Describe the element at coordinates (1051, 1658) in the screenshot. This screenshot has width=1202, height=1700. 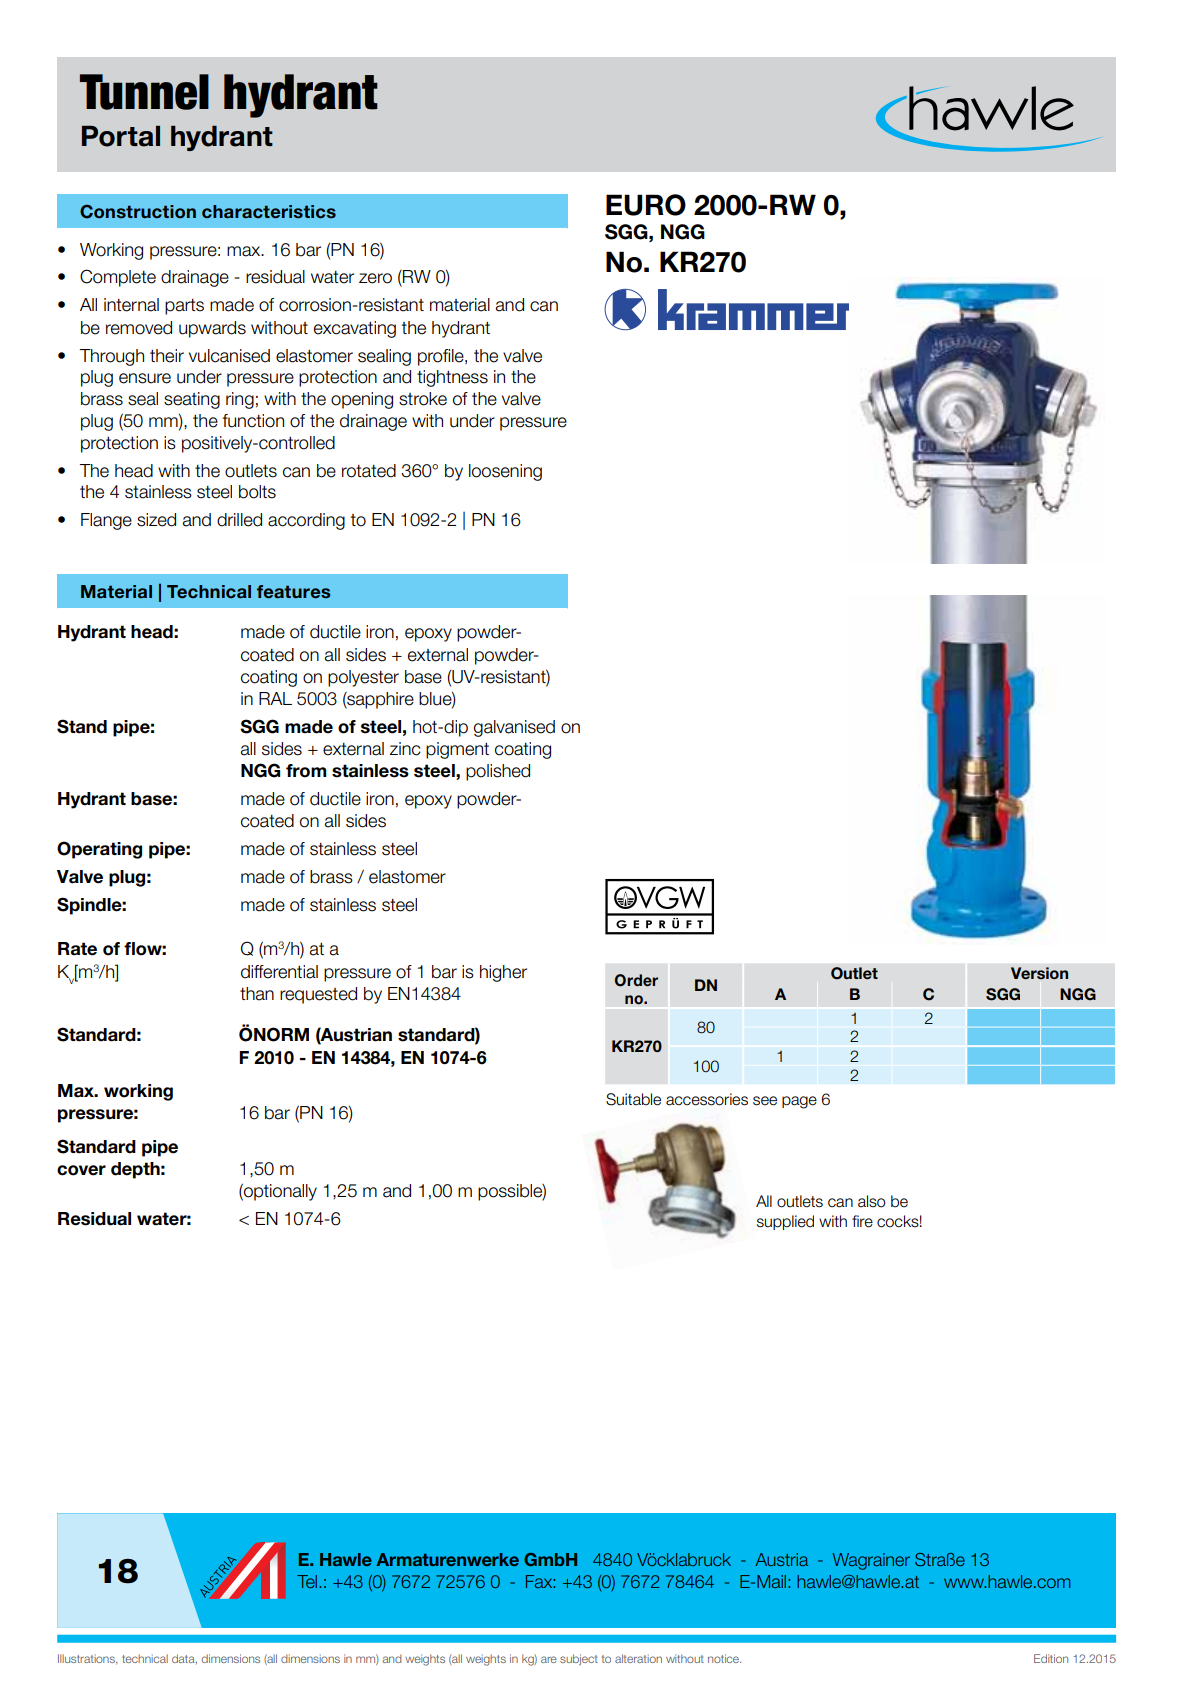
I see `Edition` at that location.
